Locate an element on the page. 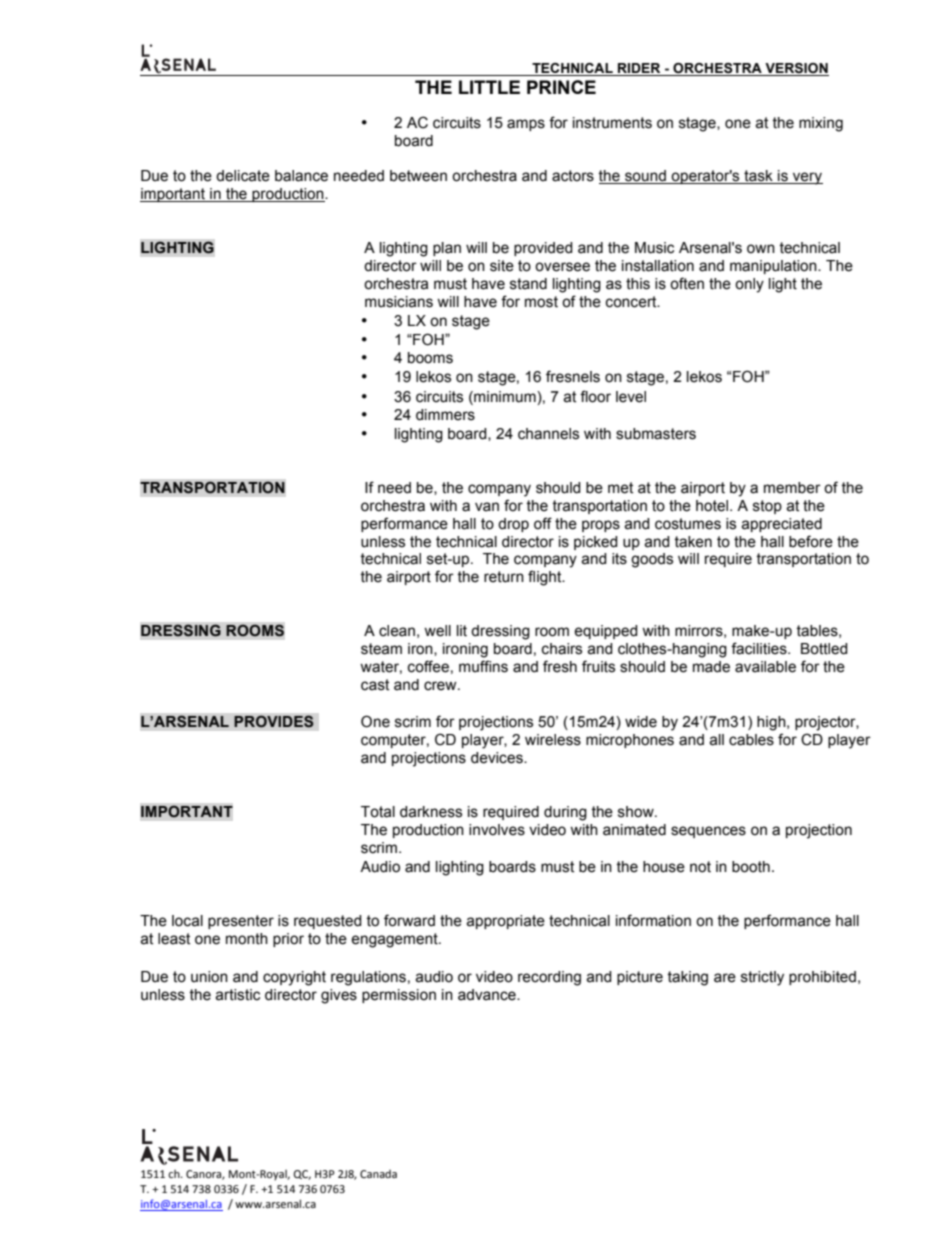  crew is located at coordinates (441, 686).
